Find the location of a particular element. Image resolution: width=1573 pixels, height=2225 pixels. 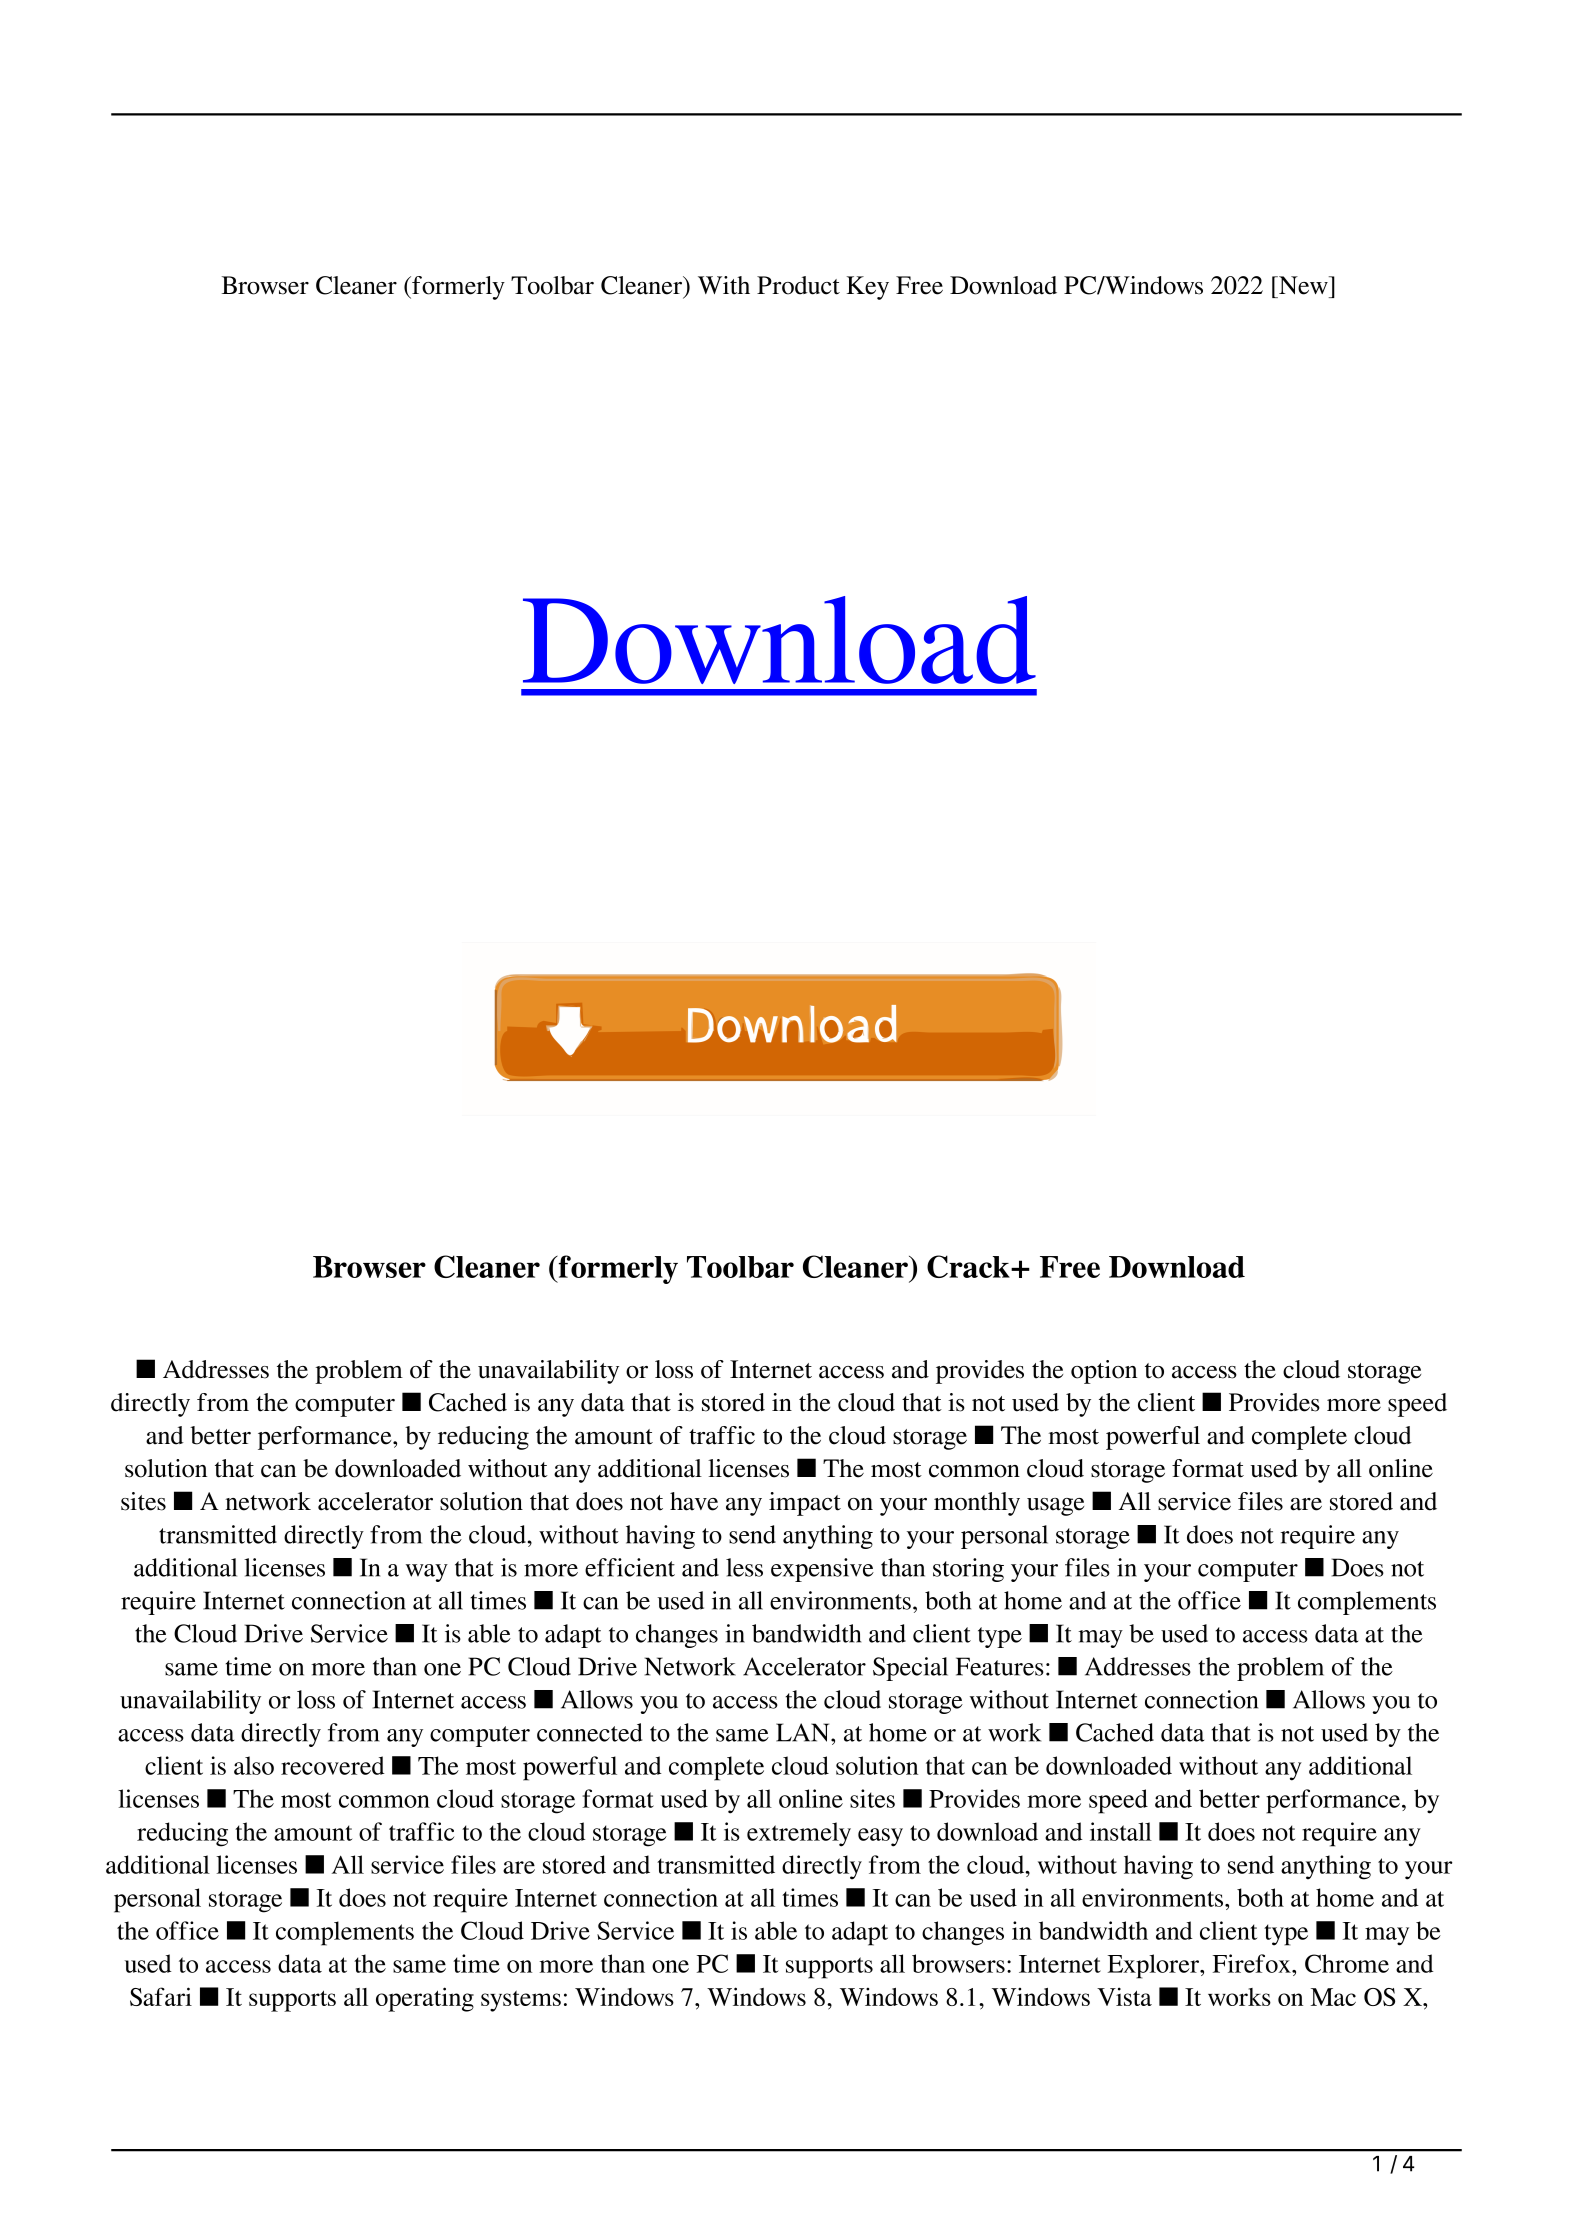

New is located at coordinates (1303, 285).
